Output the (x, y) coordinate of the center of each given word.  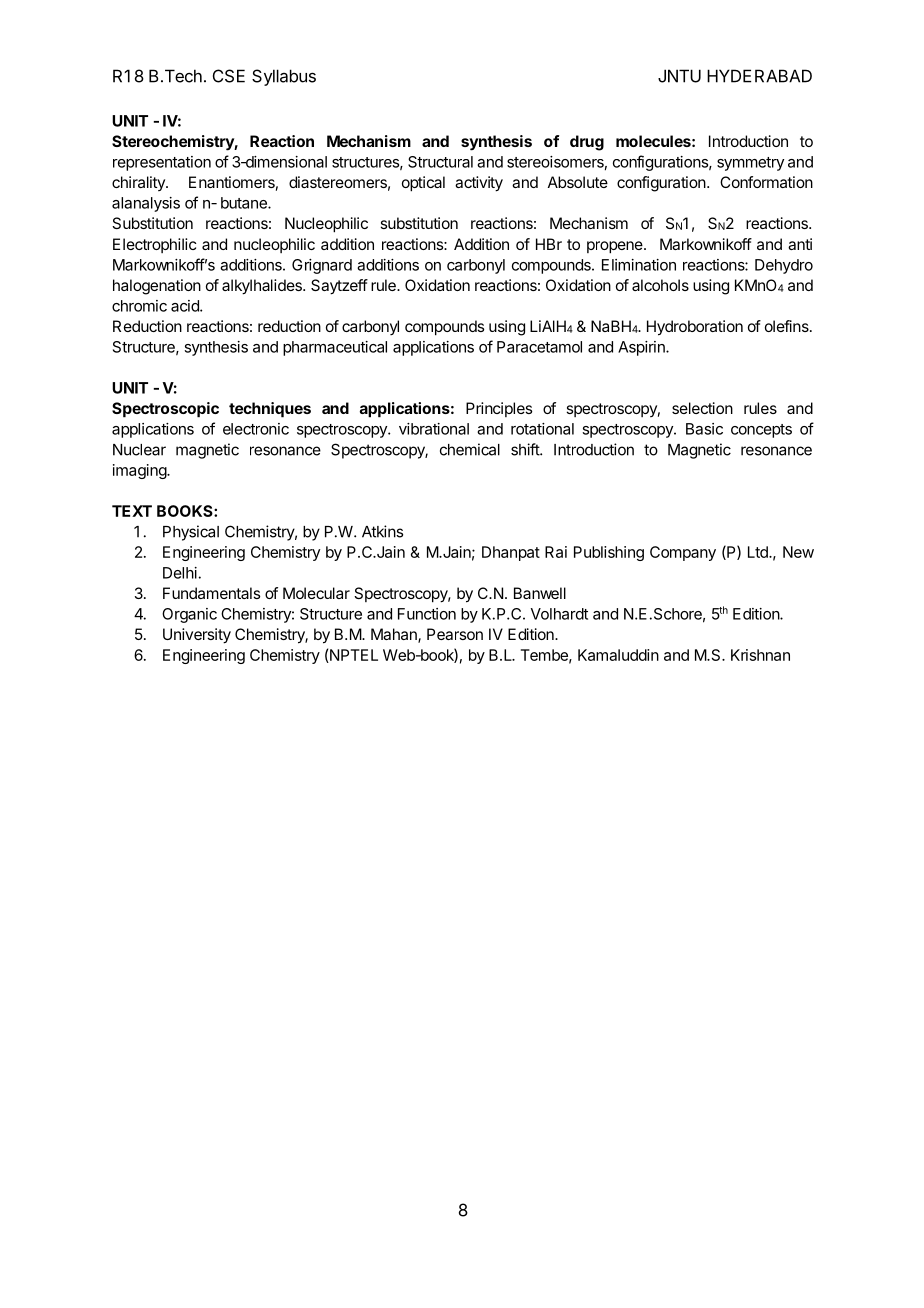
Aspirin (642, 348)
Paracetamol (539, 347)
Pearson (455, 634)
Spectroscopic (165, 410)
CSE (229, 76)
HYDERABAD (759, 76)
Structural (440, 162)
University (197, 636)
